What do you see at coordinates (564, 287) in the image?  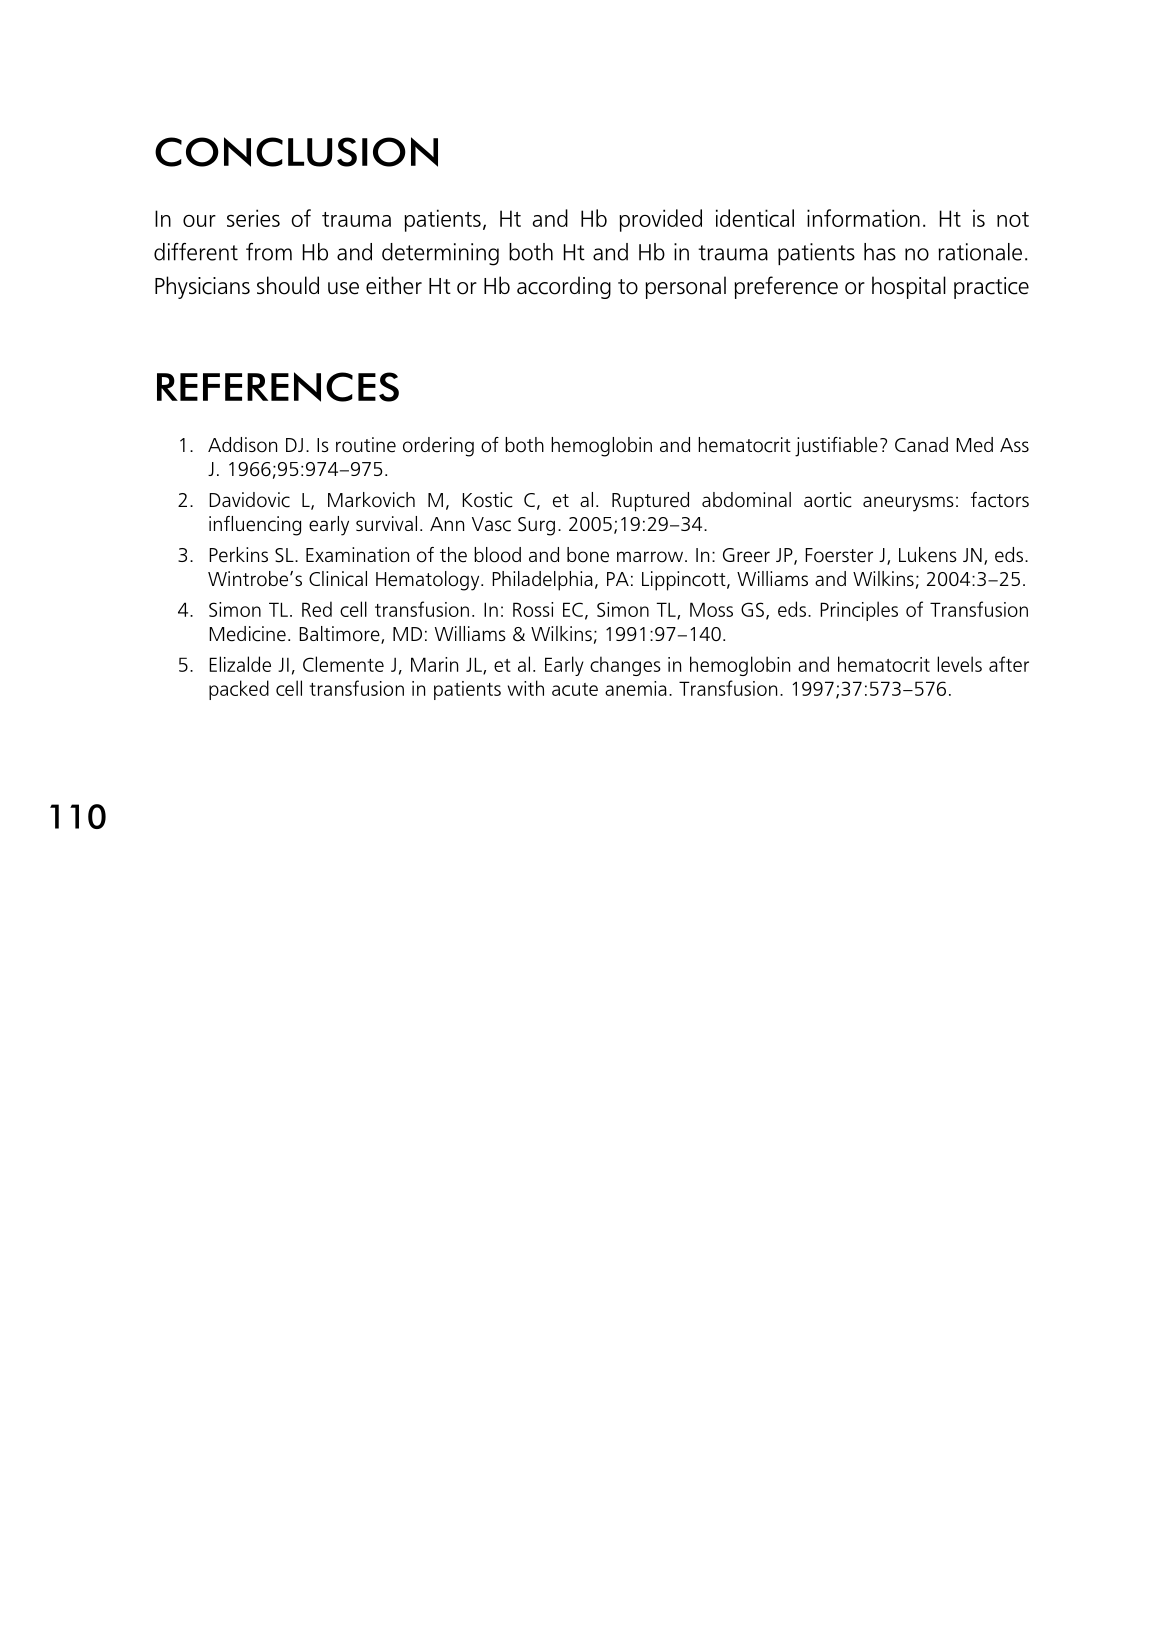 I see `according` at bounding box center [564, 287].
